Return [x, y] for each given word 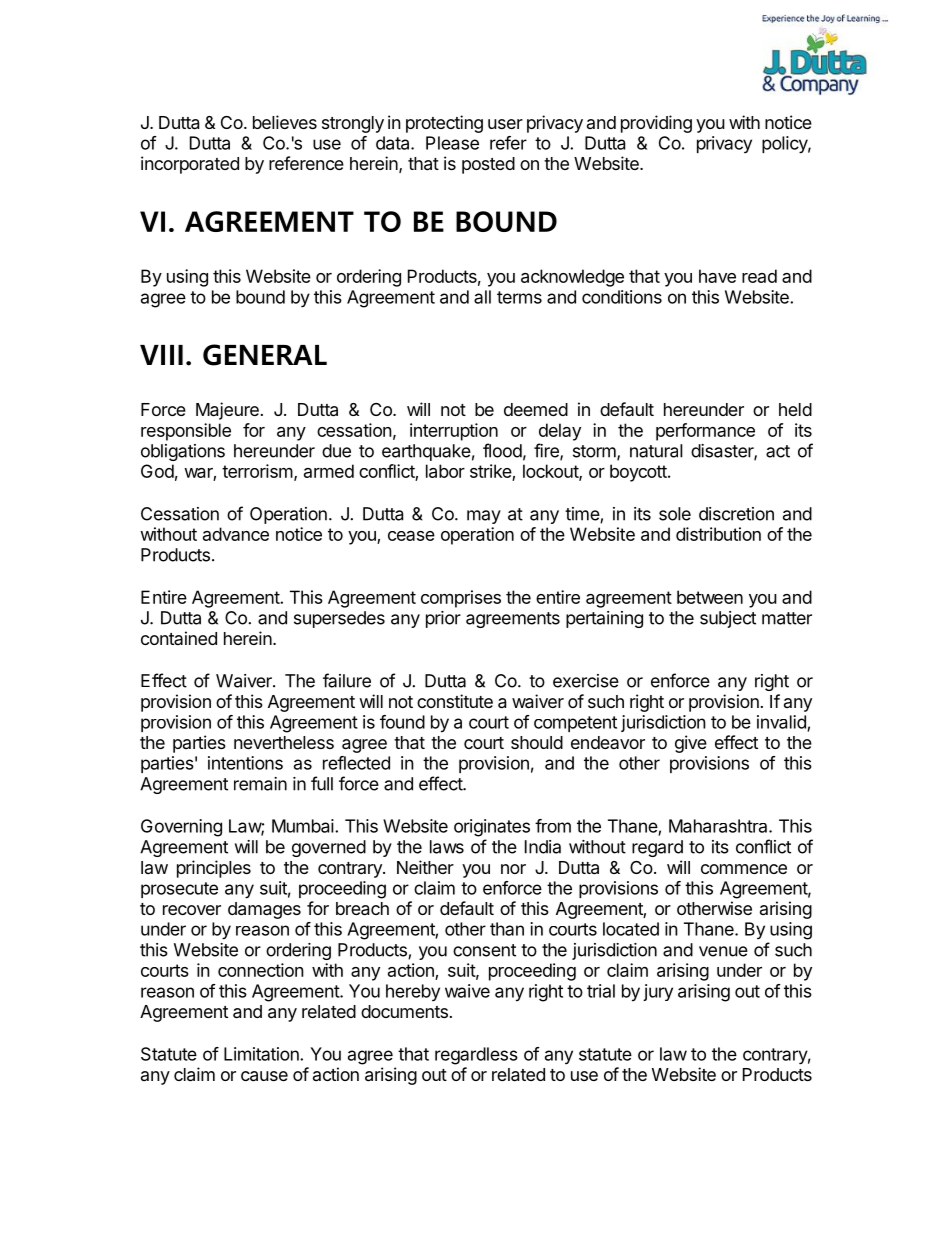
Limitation [262, 1054]
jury [658, 992]
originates [492, 828]
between [710, 597]
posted [488, 165]
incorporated [190, 165]
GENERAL [265, 355]
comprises [461, 599]
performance [705, 432]
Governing [181, 828]
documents [404, 1011]
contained [179, 638]
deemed [536, 409]
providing [656, 124]
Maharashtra [719, 826]
